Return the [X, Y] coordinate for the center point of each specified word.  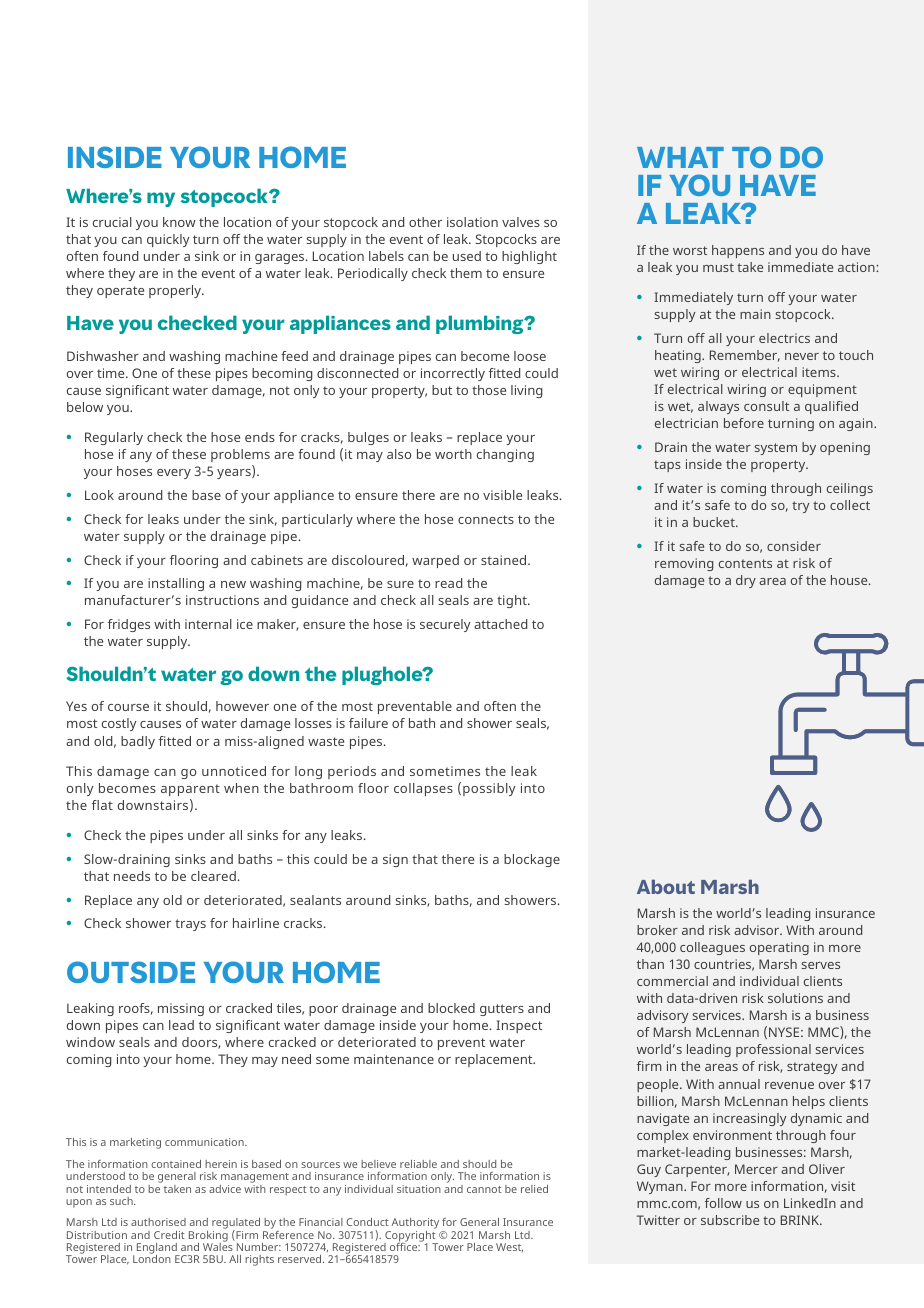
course [128, 707]
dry [746, 581]
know [179, 222]
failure [368, 723]
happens [738, 251]
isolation [472, 222]
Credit [169, 1235]
